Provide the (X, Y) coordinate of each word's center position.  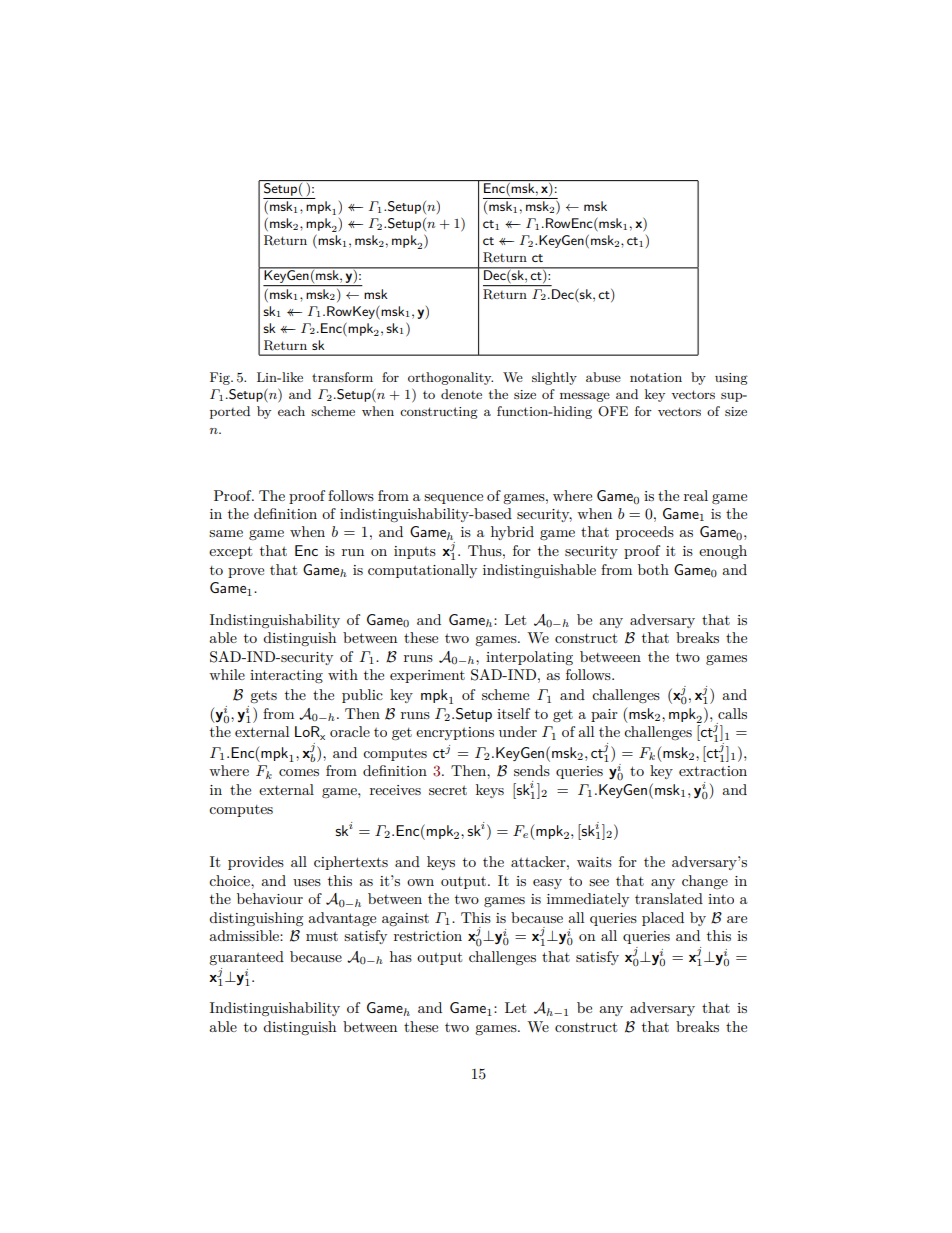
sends (532, 770)
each (291, 411)
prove (246, 573)
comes (299, 772)
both (653, 569)
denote (461, 394)
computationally (422, 571)
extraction (713, 771)
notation (656, 377)
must (322, 936)
